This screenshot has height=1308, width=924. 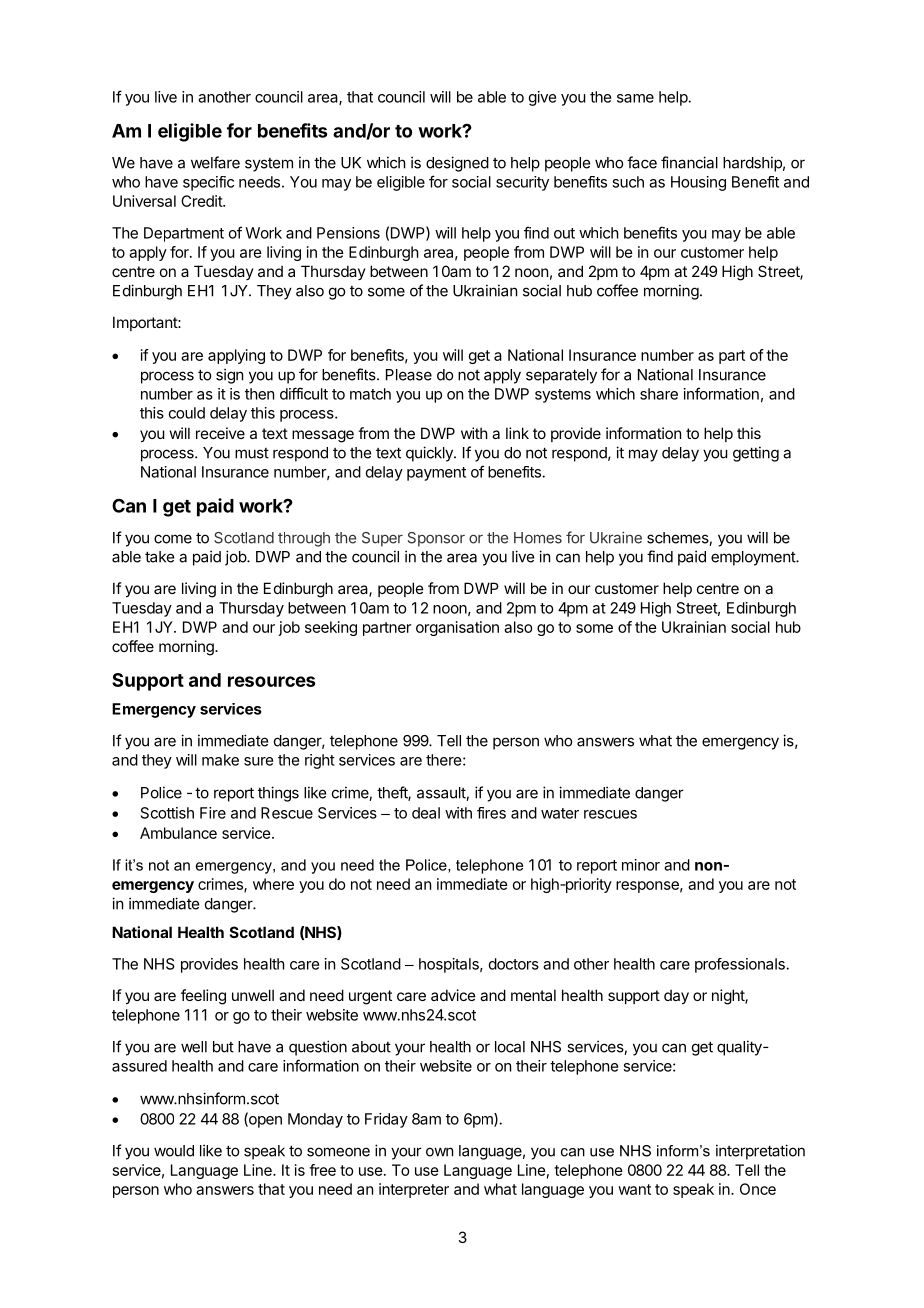 What do you see at coordinates (641, 865) in the screenshot?
I see `minor` at bounding box center [641, 865].
